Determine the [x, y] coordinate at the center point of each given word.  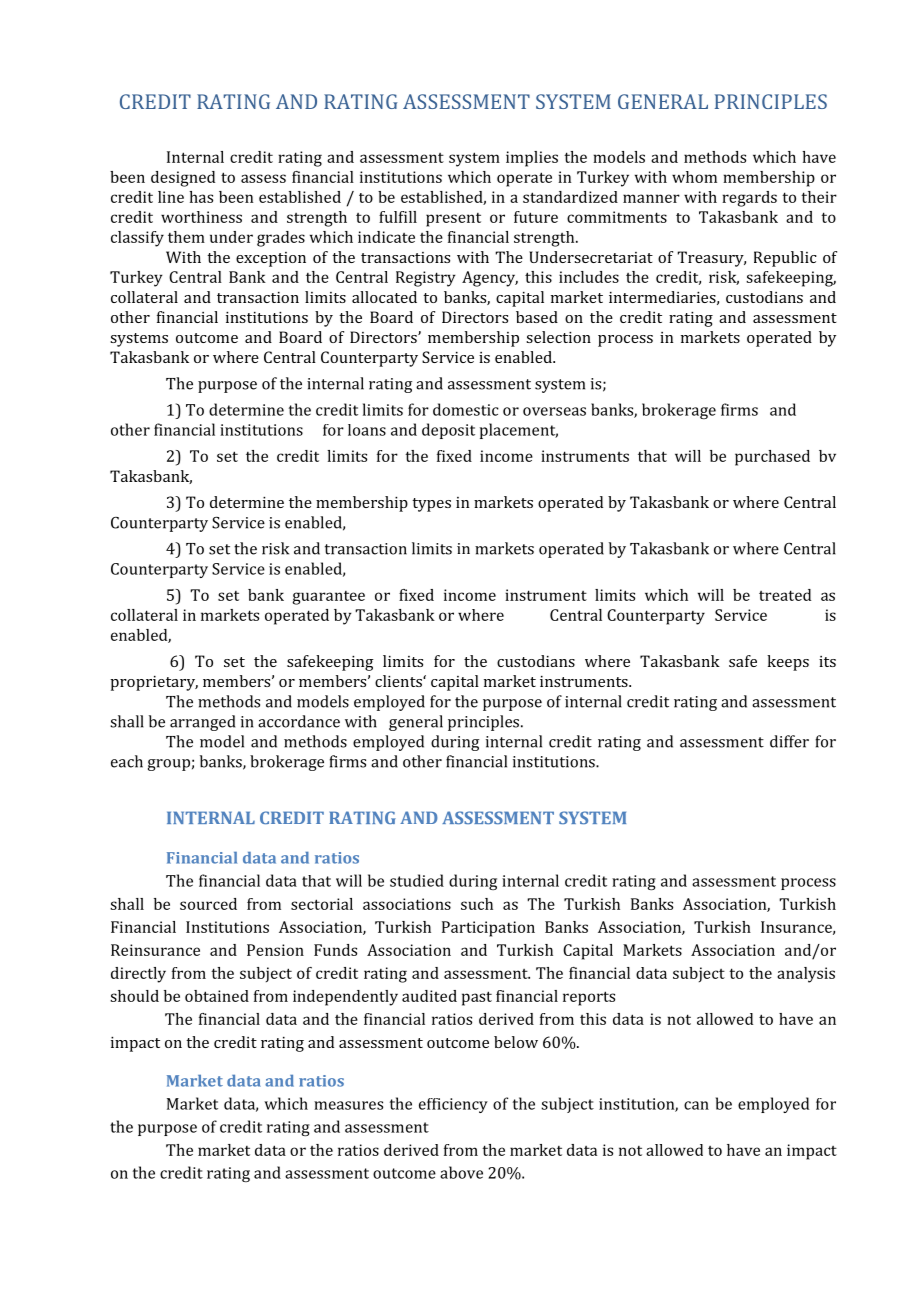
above [461, 1172]
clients [399, 681]
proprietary [154, 683]
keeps [788, 663]
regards [749, 199]
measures [348, 1105]
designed [183, 179]
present [453, 220]
